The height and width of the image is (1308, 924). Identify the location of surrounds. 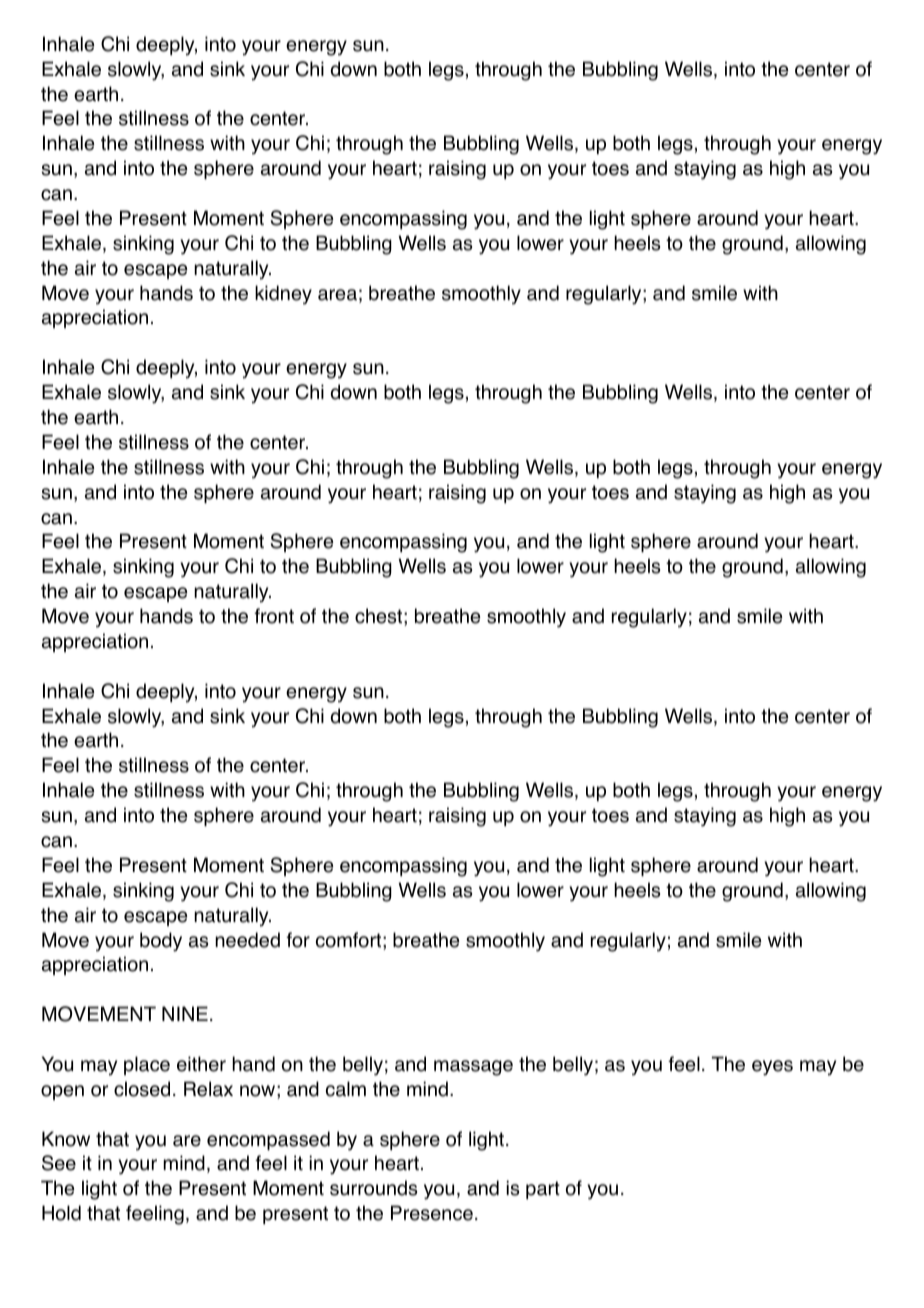
(373, 1188).
